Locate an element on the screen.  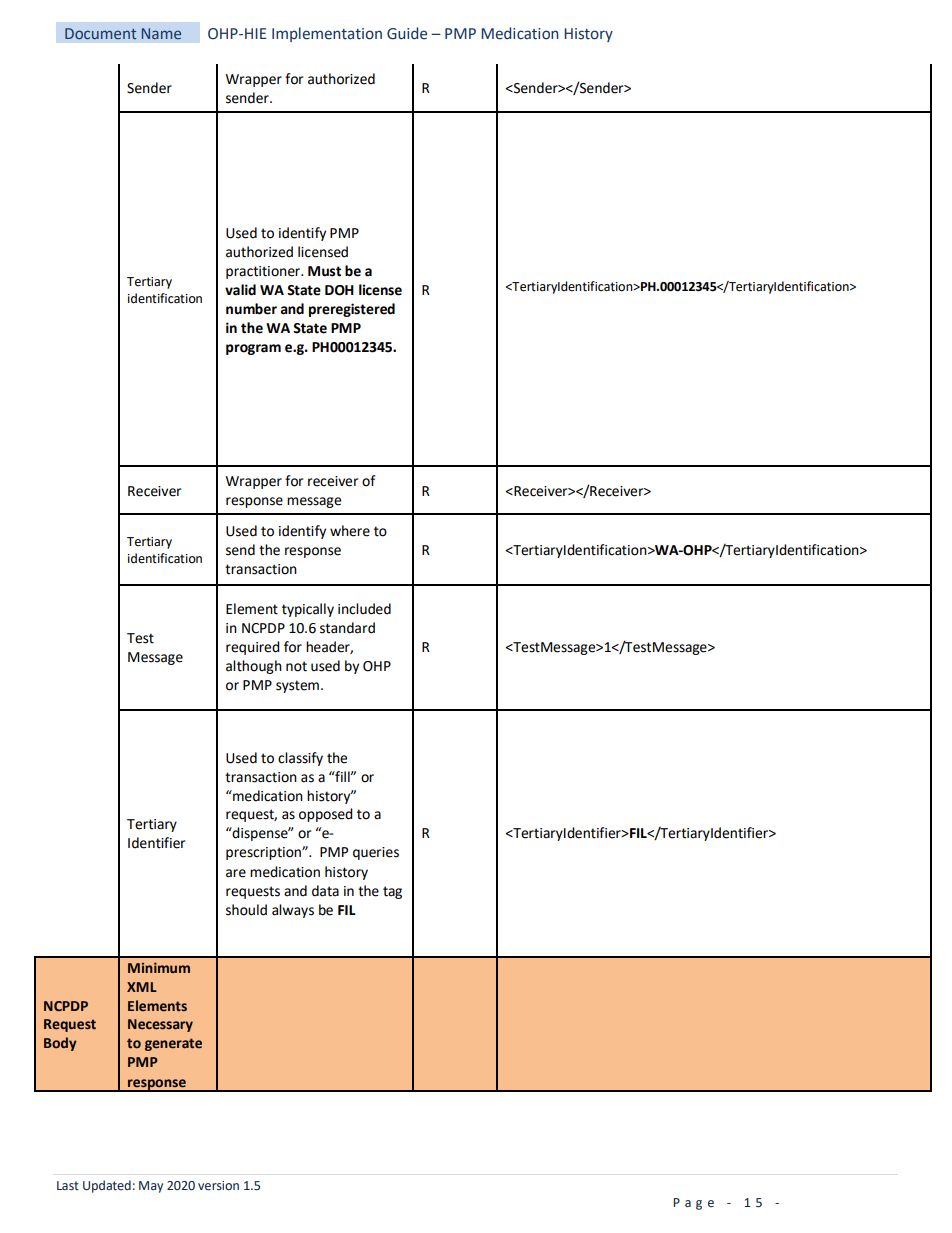
included is located at coordinates (364, 609).
